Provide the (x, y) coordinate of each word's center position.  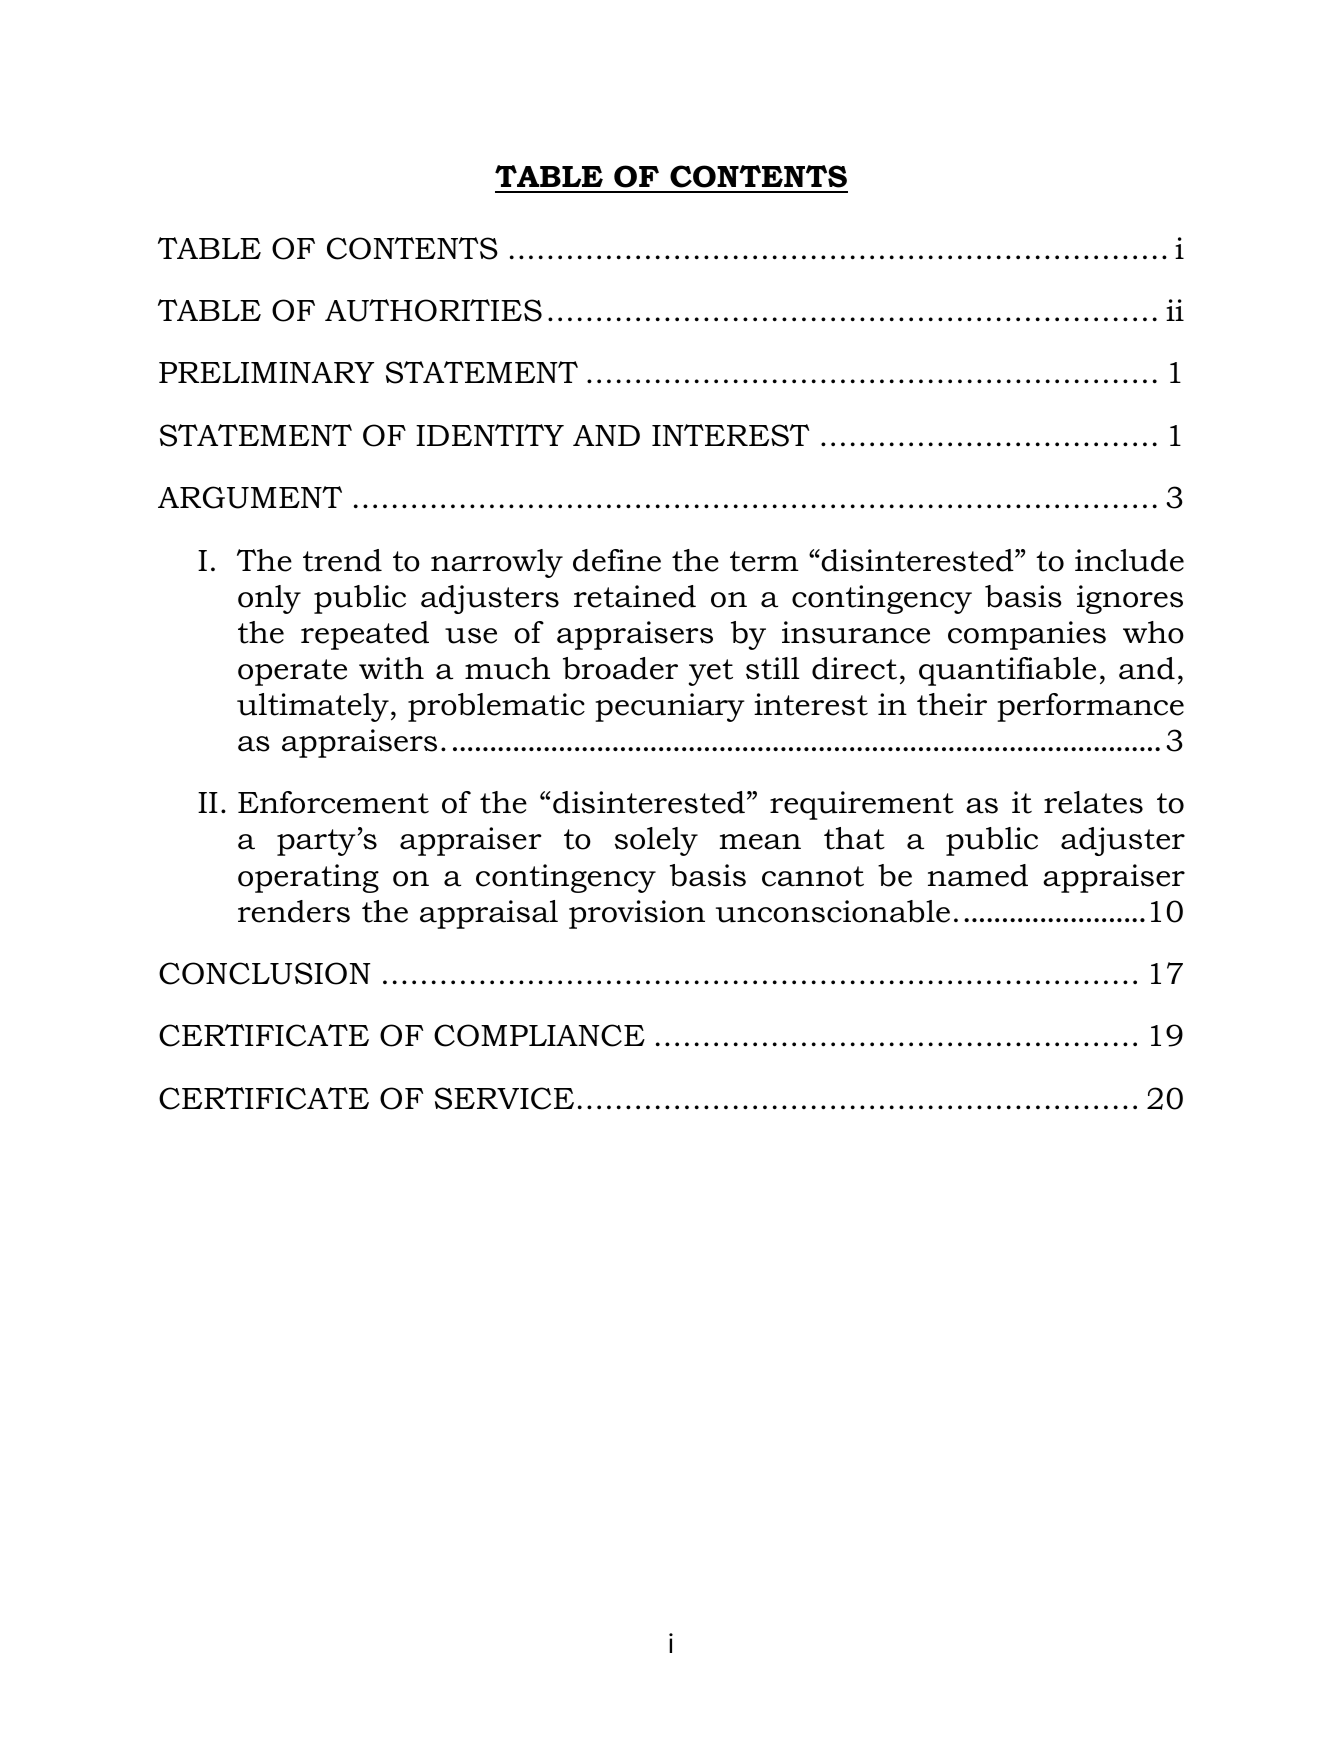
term (764, 561)
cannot (813, 876)
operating (308, 878)
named (978, 875)
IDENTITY (490, 435)
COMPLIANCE (539, 1035)
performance (1090, 707)
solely (656, 841)
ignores (1130, 599)
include (1129, 560)
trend (342, 560)
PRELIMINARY (266, 372)
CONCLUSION (265, 973)
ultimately (313, 707)
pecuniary (670, 707)
